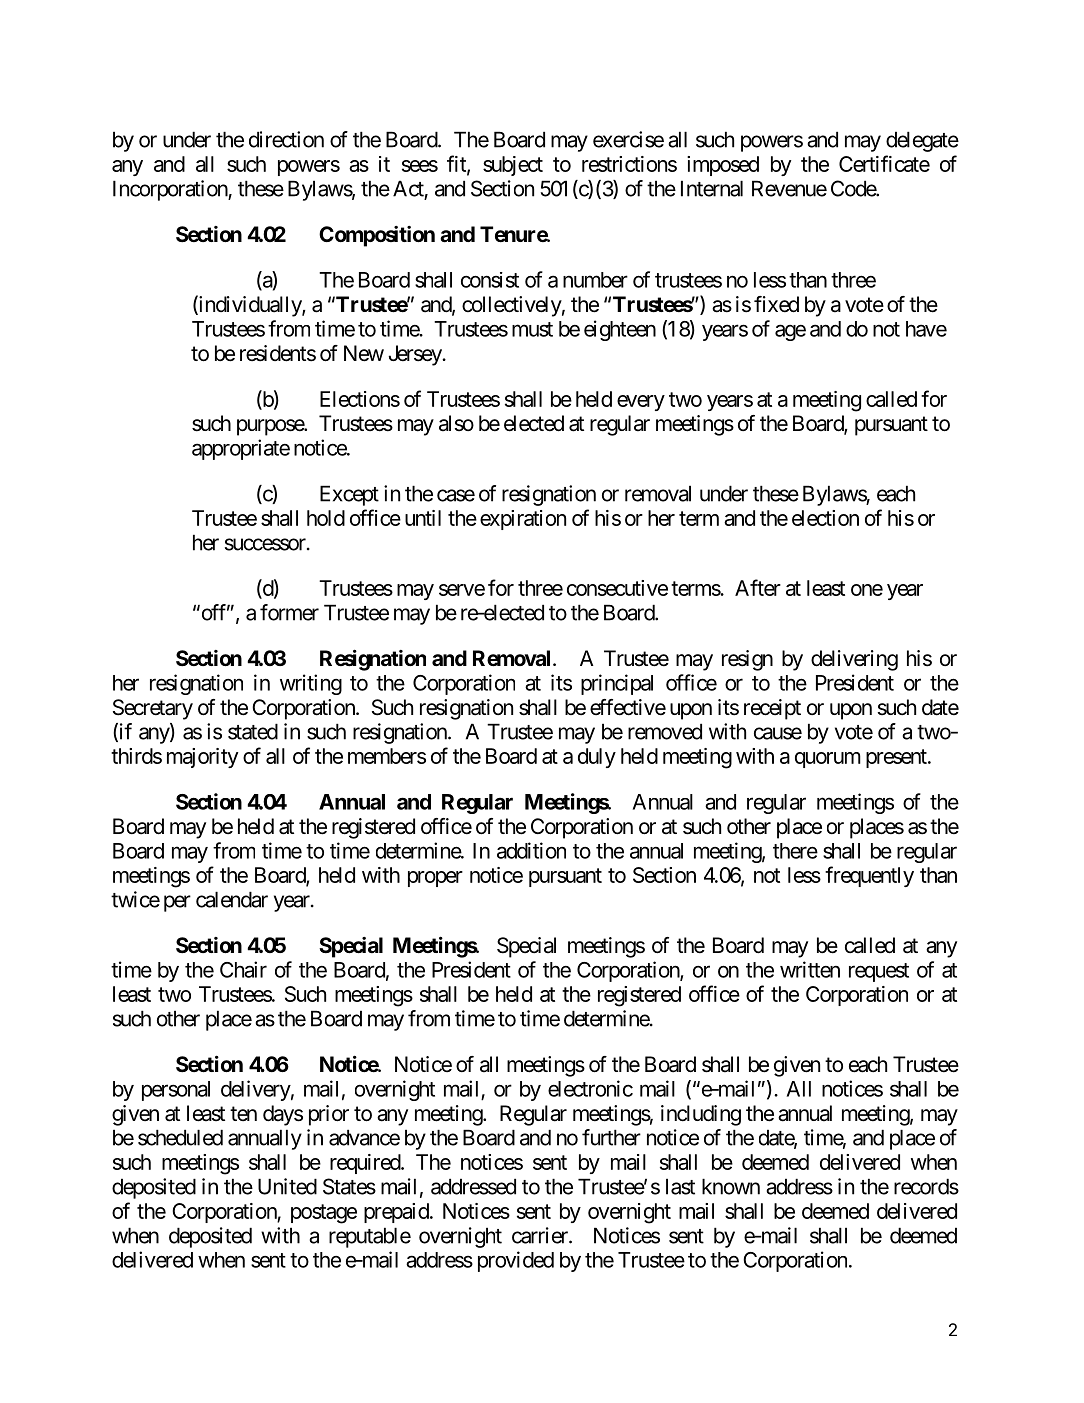 The height and width of the screenshot is (1403, 1084). I want to click on direction, so click(286, 139).
